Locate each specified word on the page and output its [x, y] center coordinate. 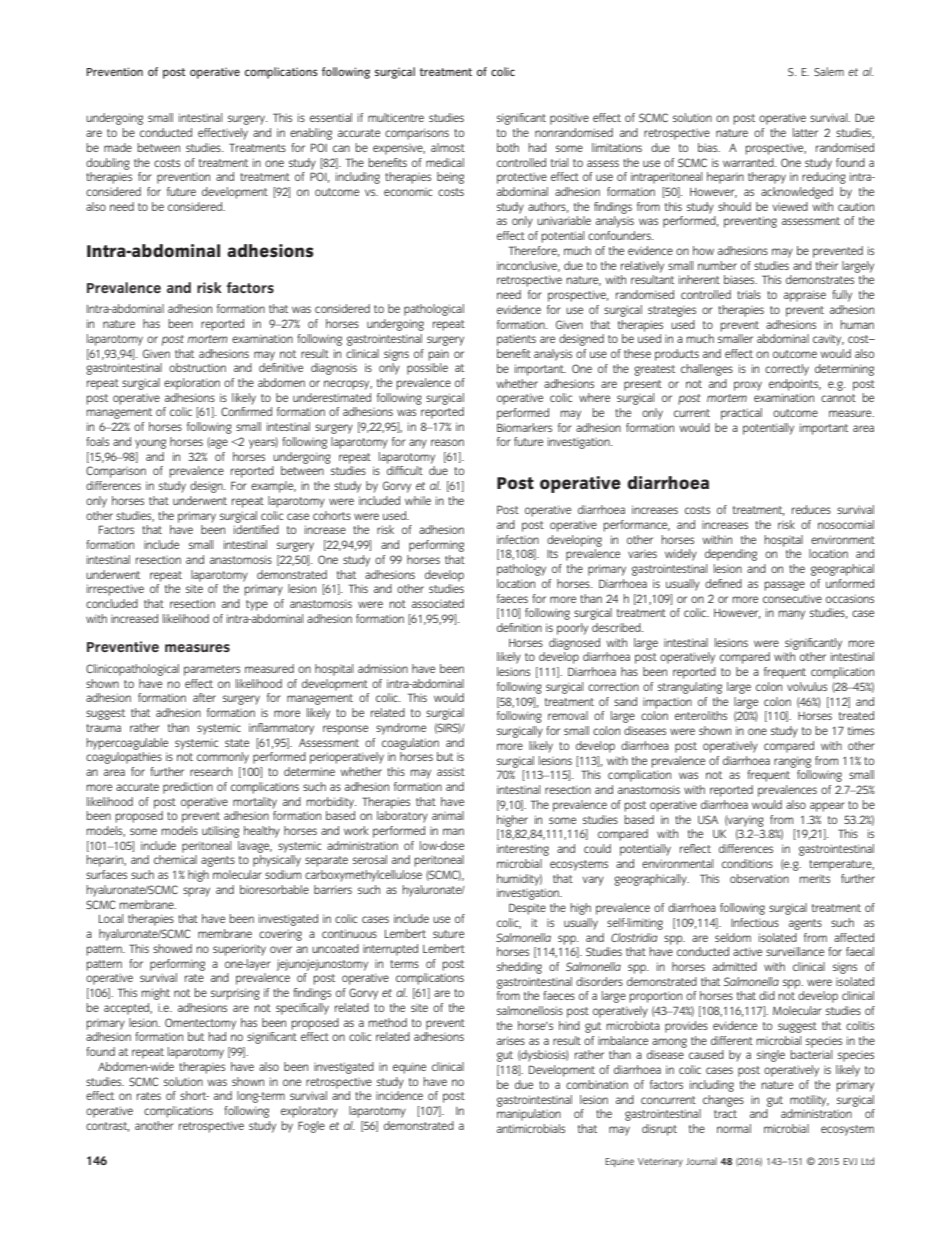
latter [805, 132]
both [508, 147]
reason [447, 442]
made [118, 147]
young [150, 444]
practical [741, 414]
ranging [792, 762]
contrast [108, 1127]
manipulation [529, 1115]
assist [451, 771]
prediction [188, 788]
